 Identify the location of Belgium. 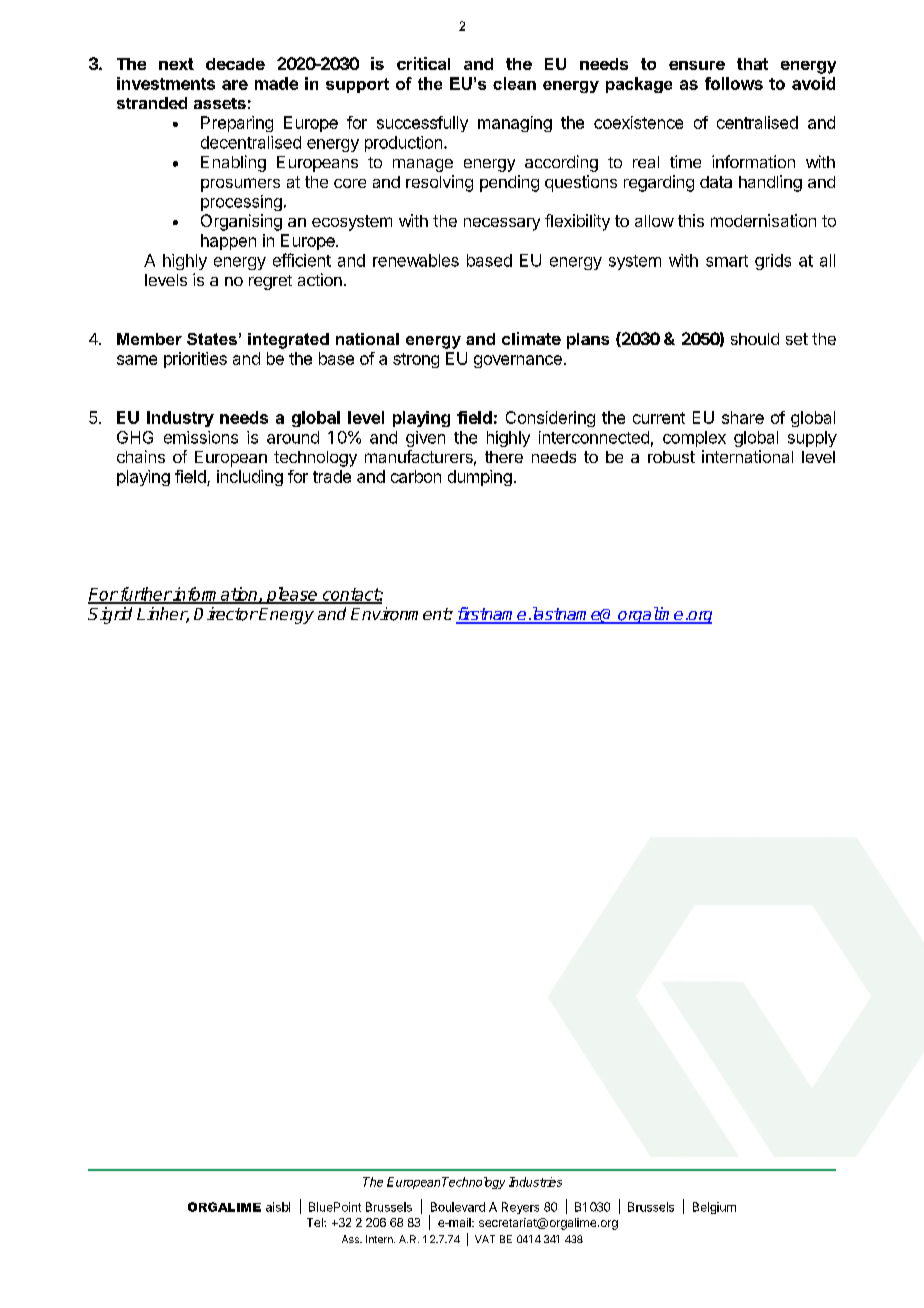
(714, 1208).
